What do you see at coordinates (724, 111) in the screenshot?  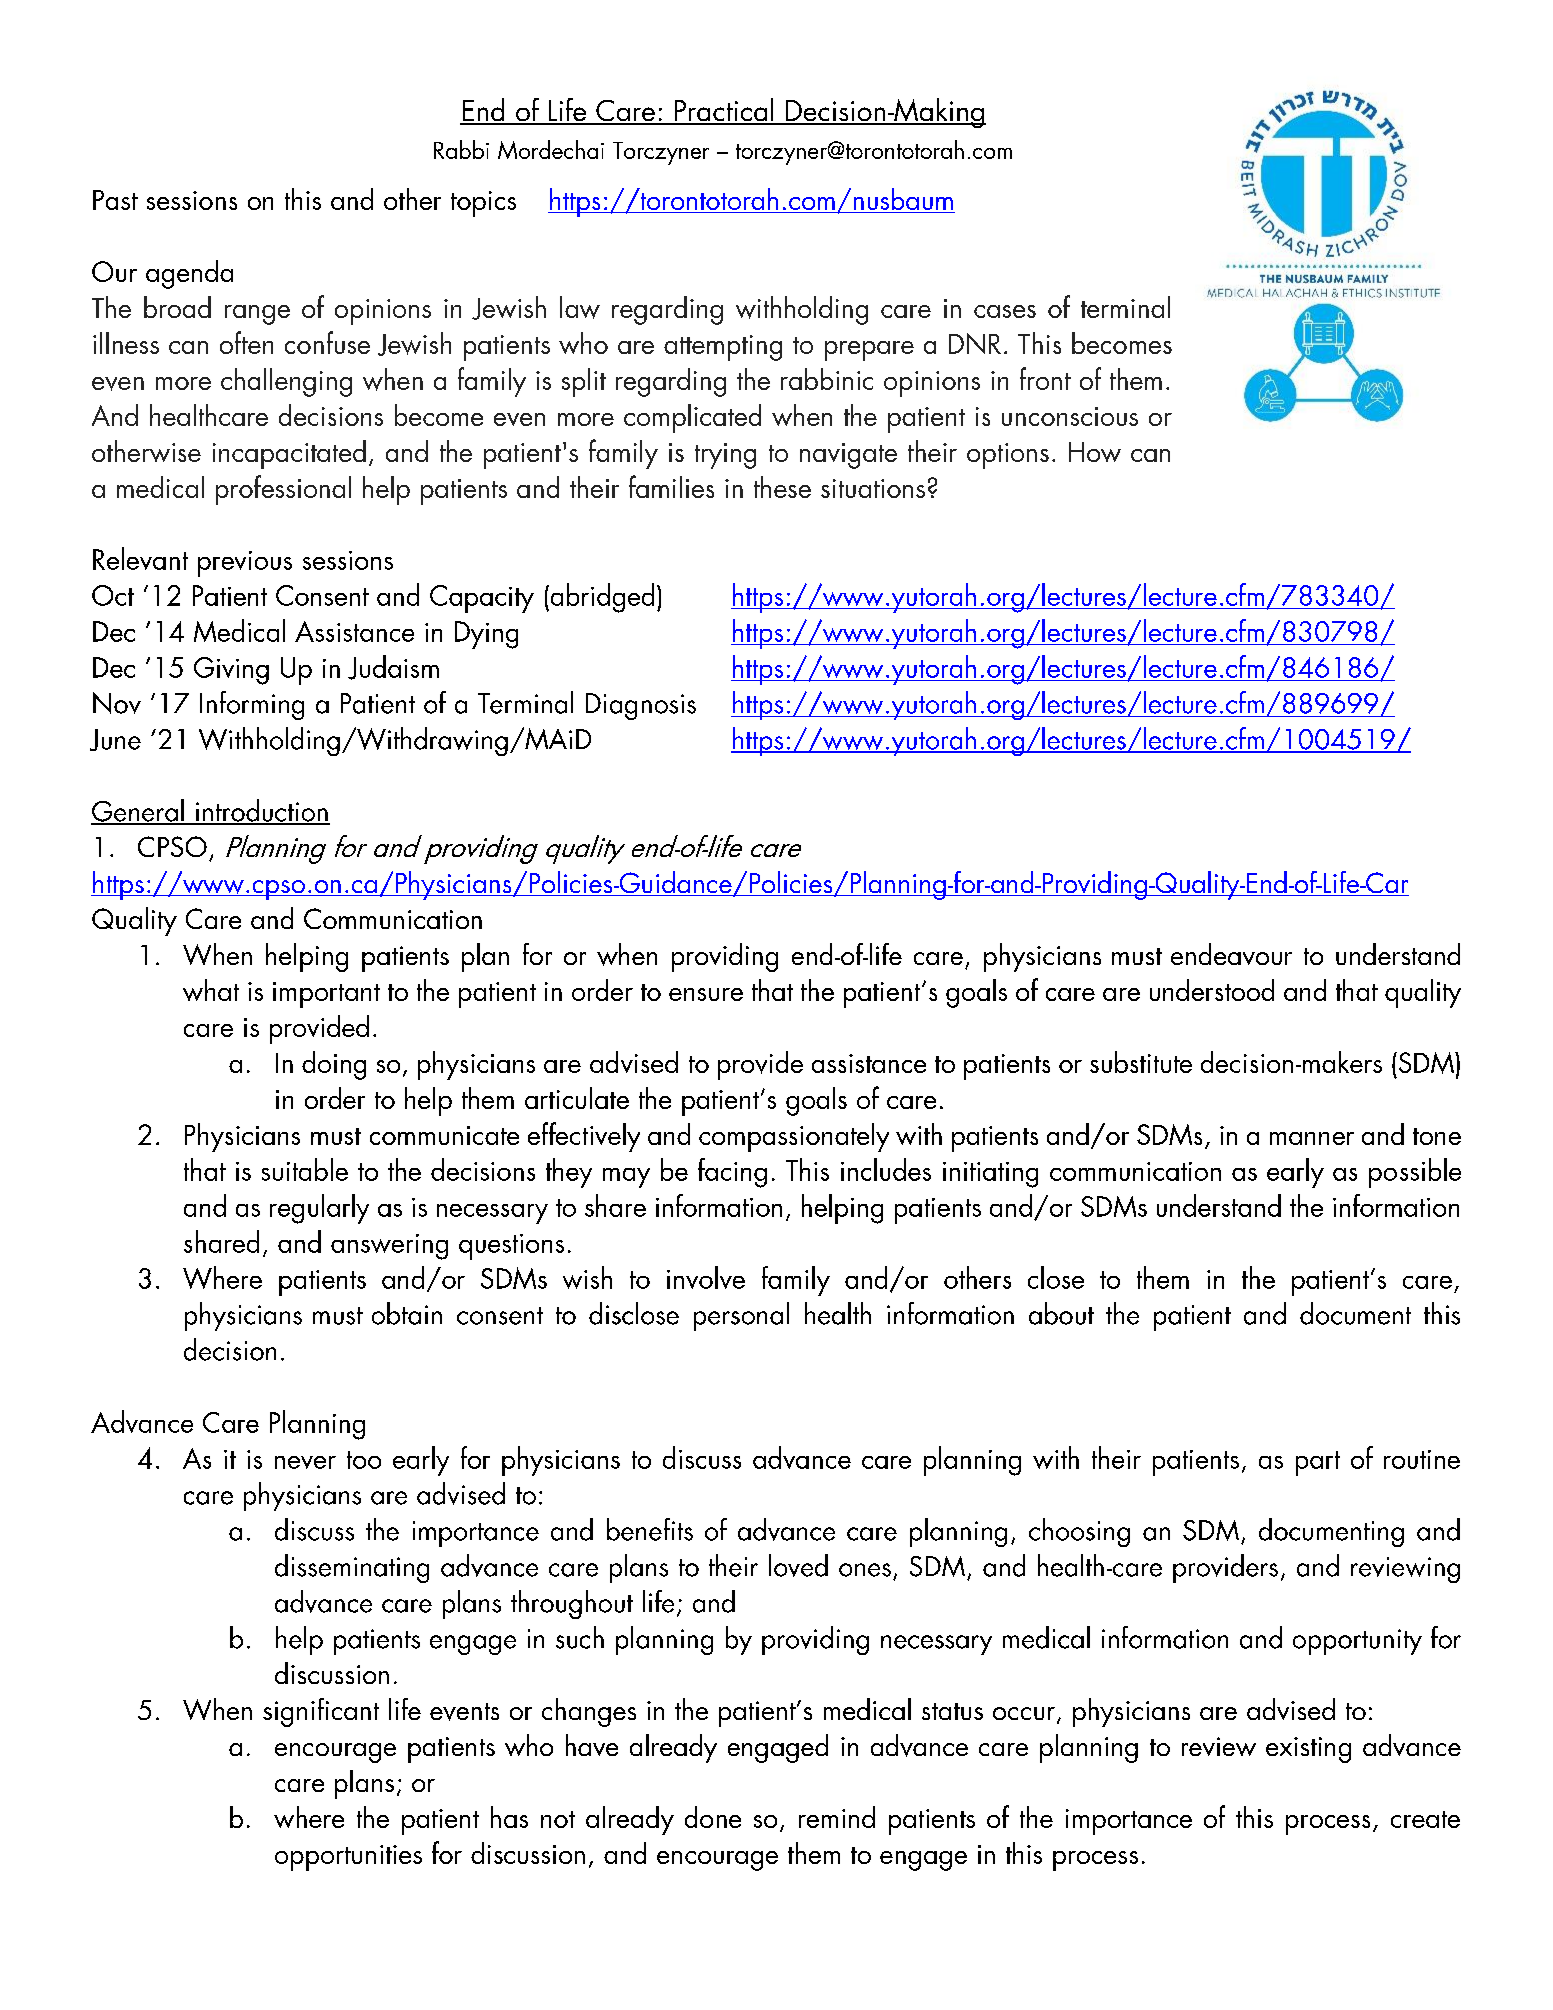 I see `Practical` at bounding box center [724, 111].
